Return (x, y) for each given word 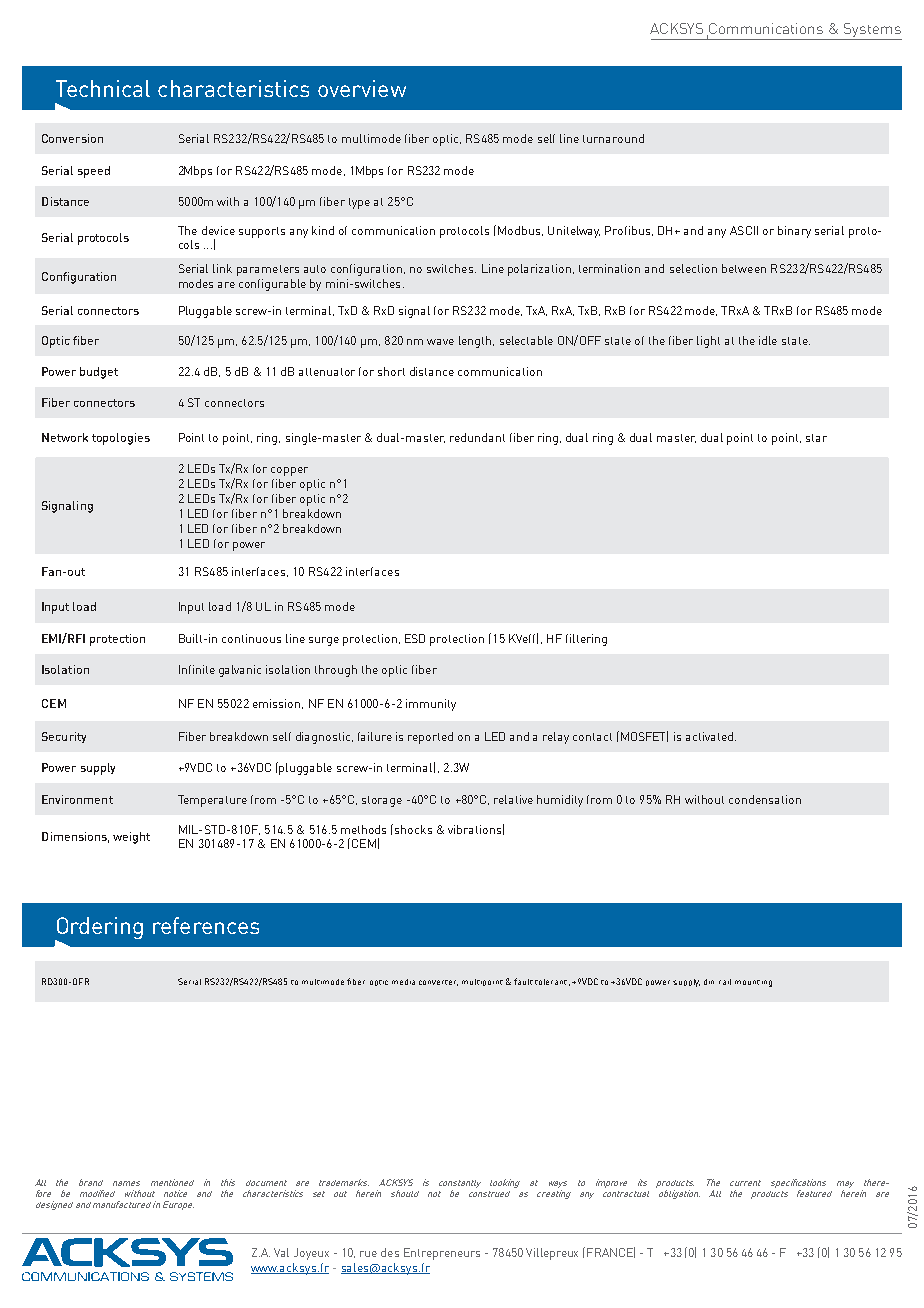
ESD (415, 638)
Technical (103, 88)
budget (99, 373)
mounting (753, 983)
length (475, 342)
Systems (872, 31)
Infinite (197, 669)
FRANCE (611, 1252)
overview (362, 88)
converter (438, 983)
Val (281, 1252)
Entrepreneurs (442, 1254)
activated (709, 736)
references (206, 925)
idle (768, 340)
